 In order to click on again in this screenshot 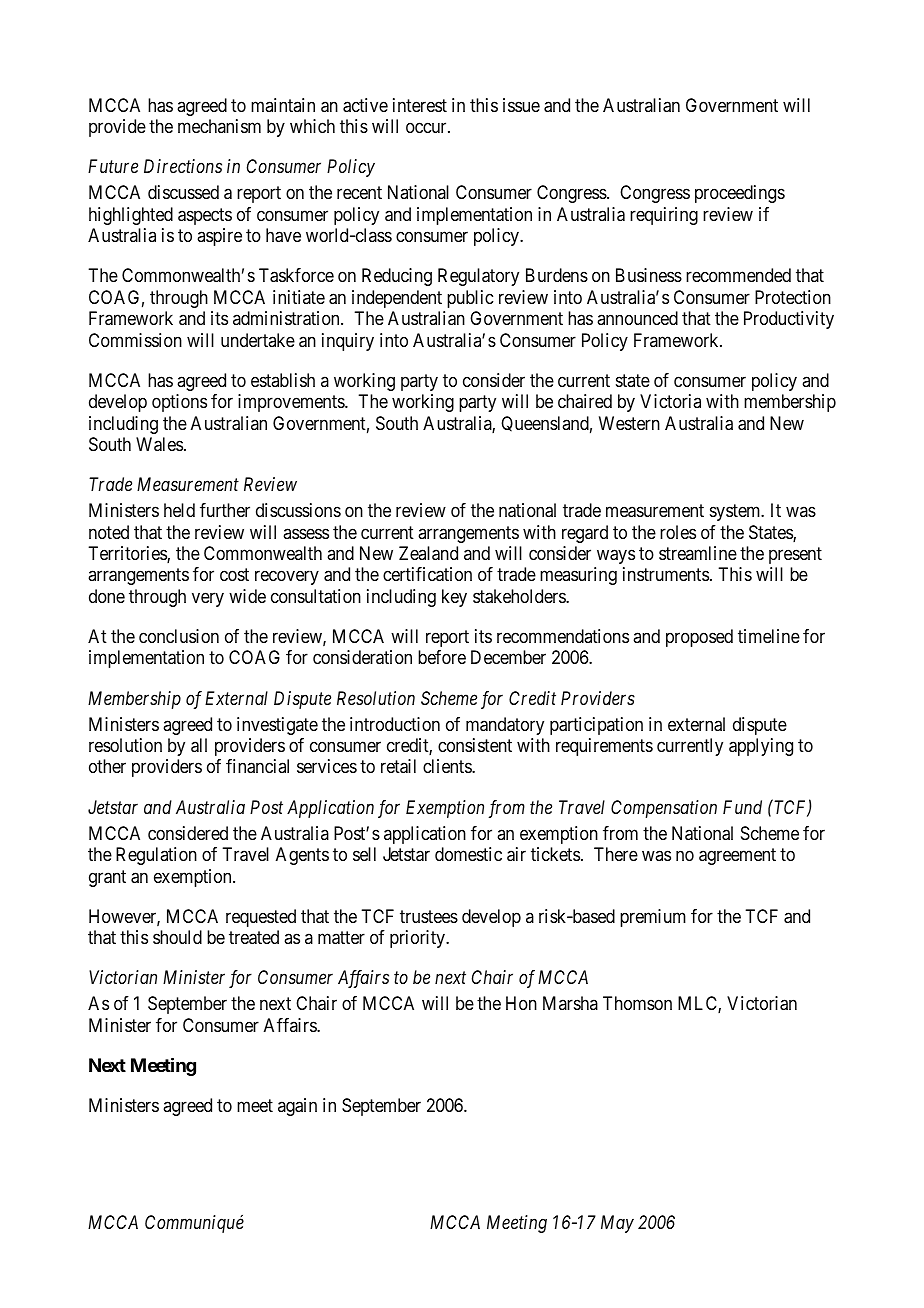, I will do `click(297, 1107)`.
